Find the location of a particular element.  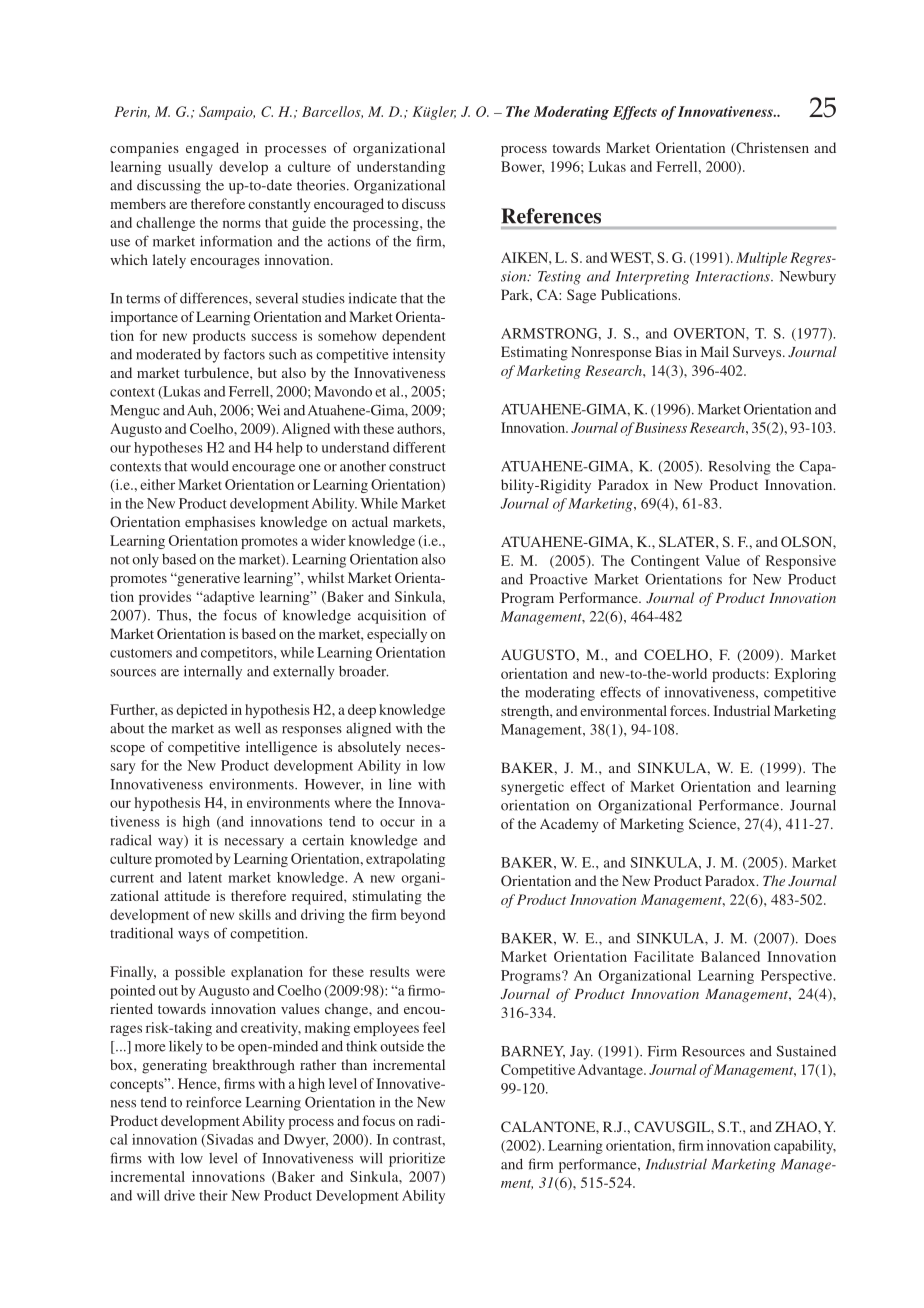

beyond is located at coordinates (423, 916).
